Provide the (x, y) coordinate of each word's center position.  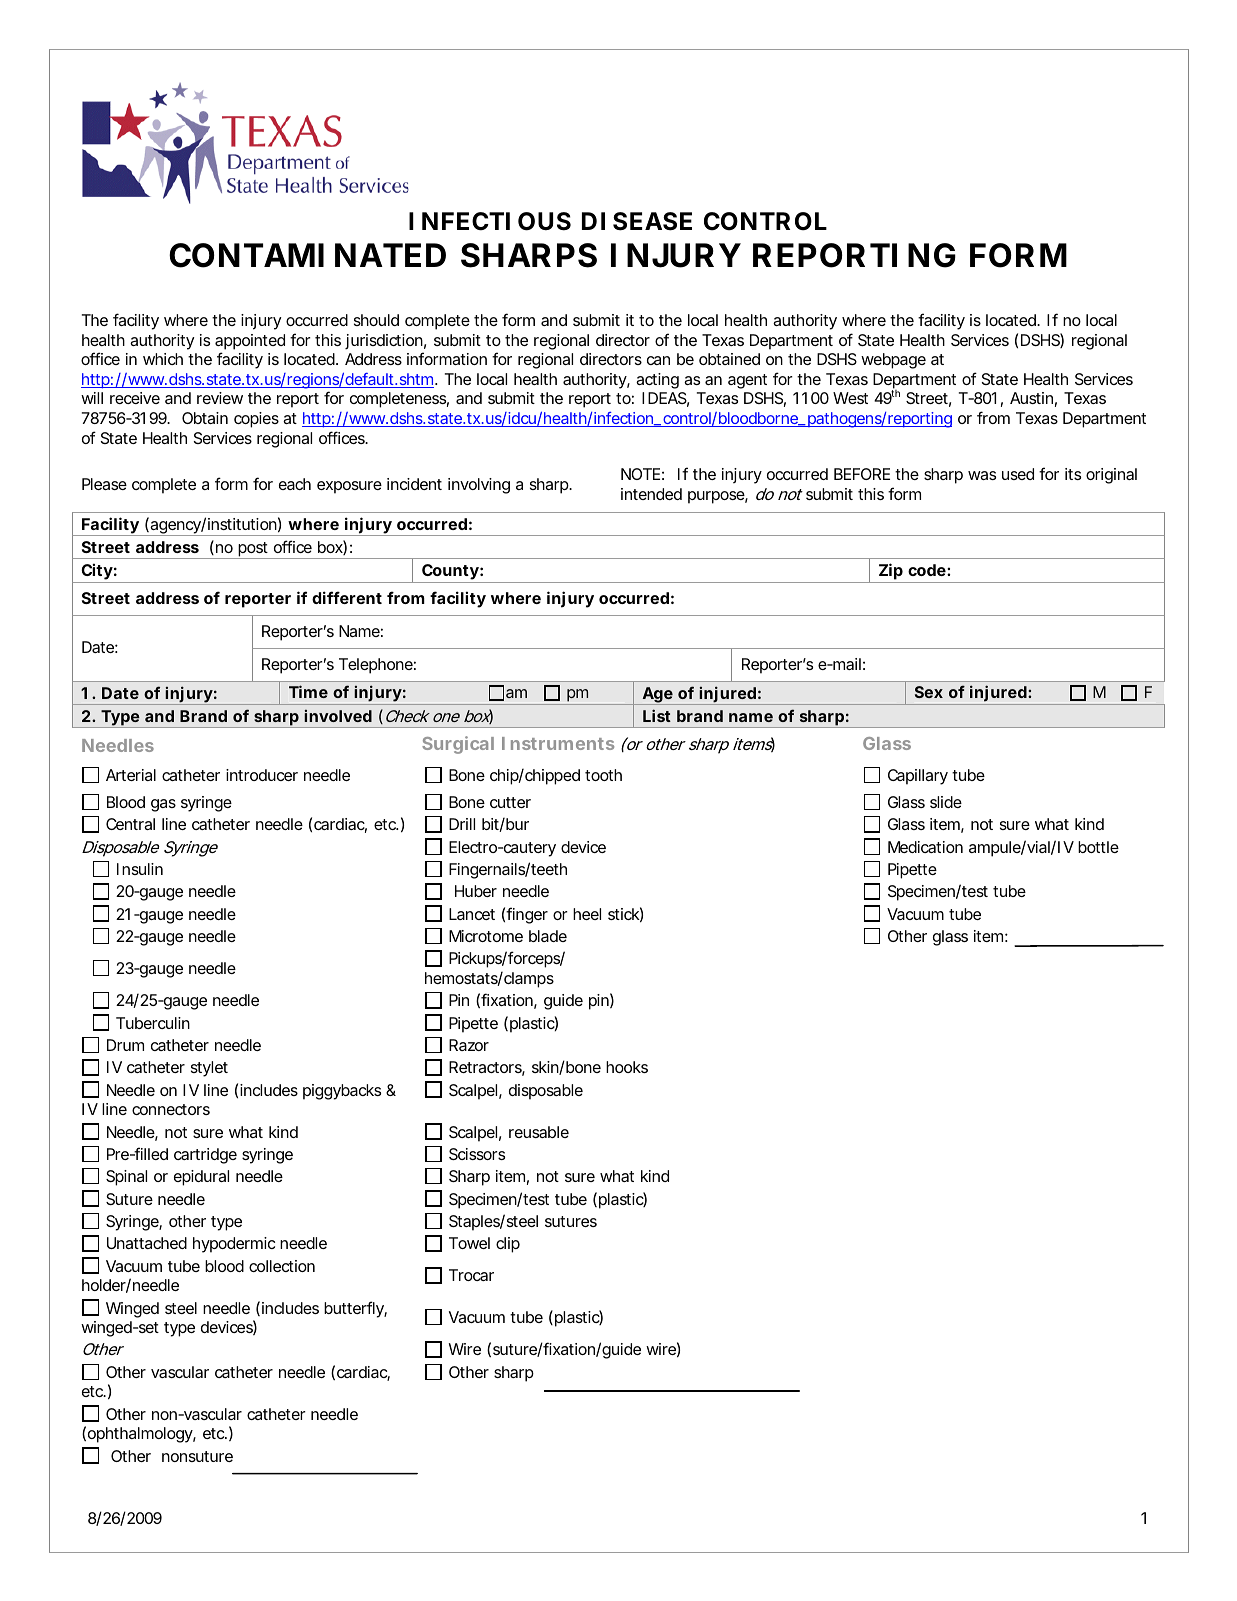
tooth (603, 775)
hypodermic (234, 1245)
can (658, 360)
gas (163, 805)
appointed (250, 342)
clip (508, 1245)
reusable (539, 1132)
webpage (893, 361)
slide (946, 802)
